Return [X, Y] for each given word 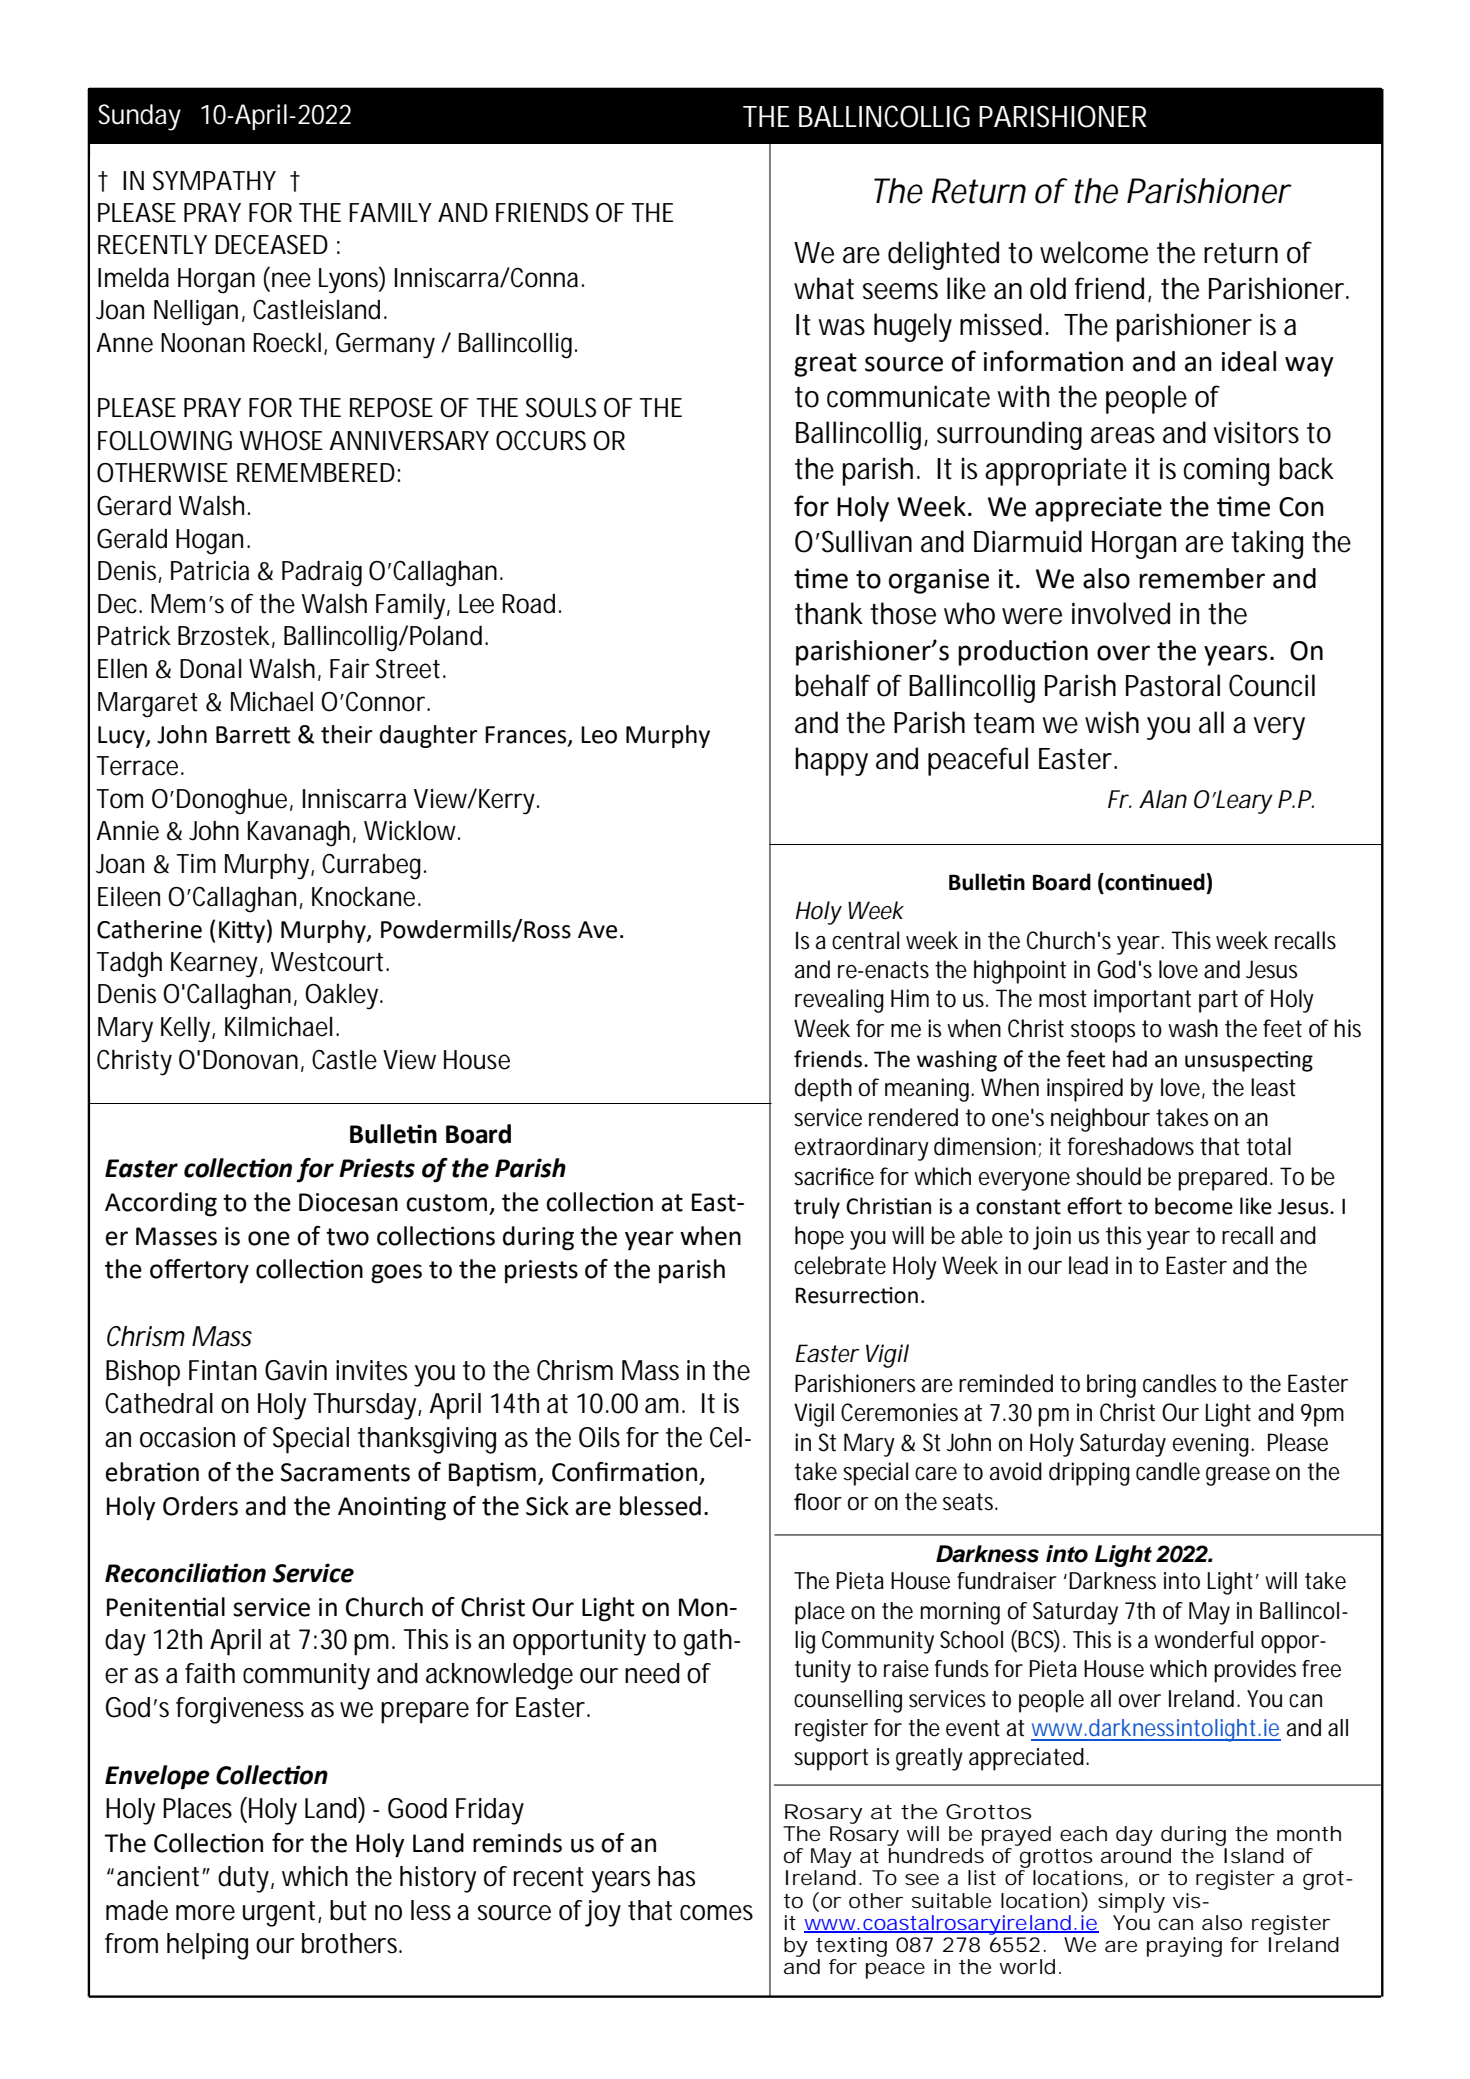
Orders [200, 1506]
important [1142, 1001]
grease [1238, 1476]
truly [817, 1208]
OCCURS [541, 441]
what [824, 288]
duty [243, 1879]
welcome [1094, 252]
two [347, 1237]
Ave [597, 930]
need [652, 1673]
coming [1226, 471]
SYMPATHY [214, 181]
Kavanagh [299, 834]
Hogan [209, 542]
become [1194, 1206]
